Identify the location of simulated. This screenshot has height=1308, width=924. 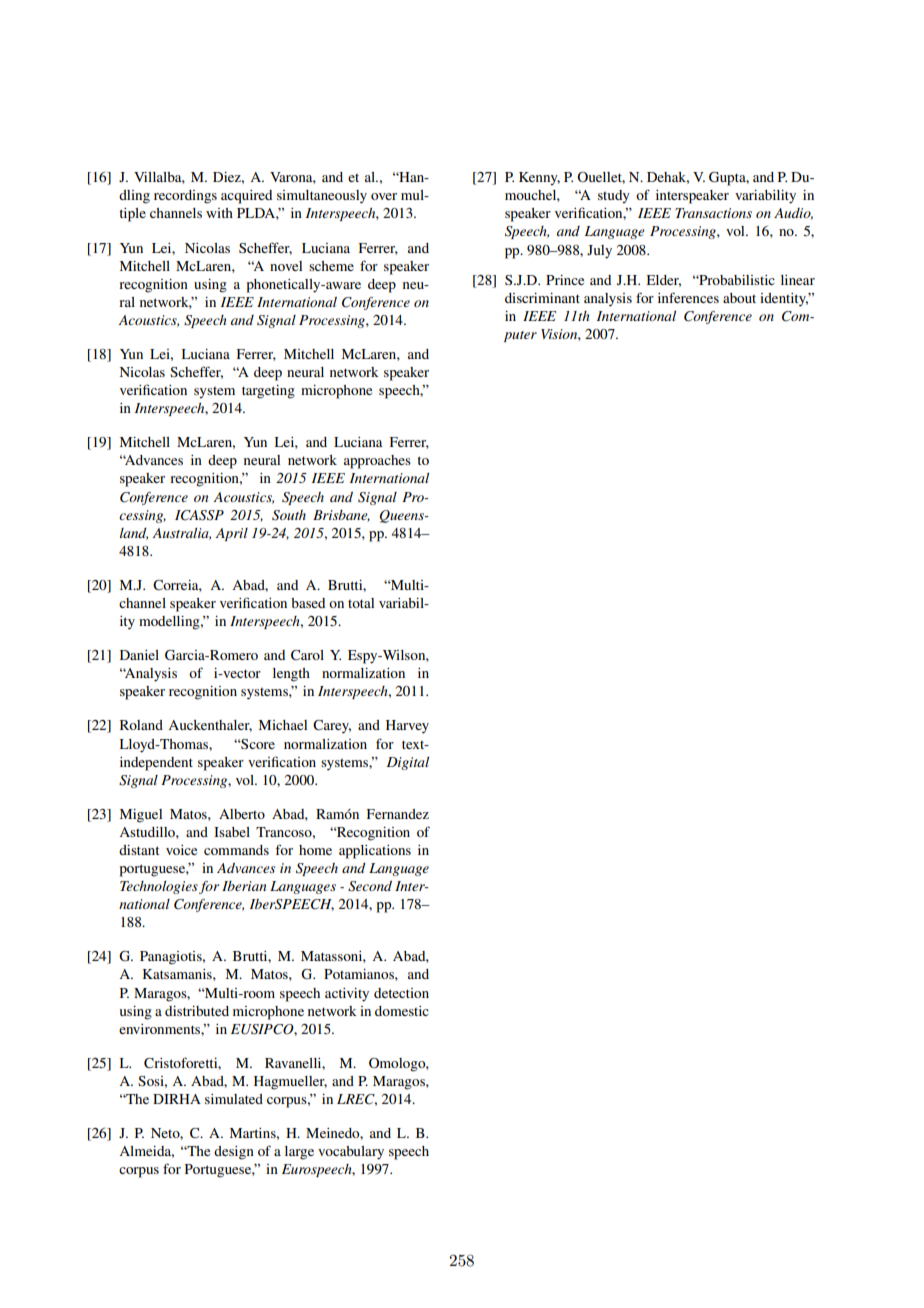
(234, 1099).
